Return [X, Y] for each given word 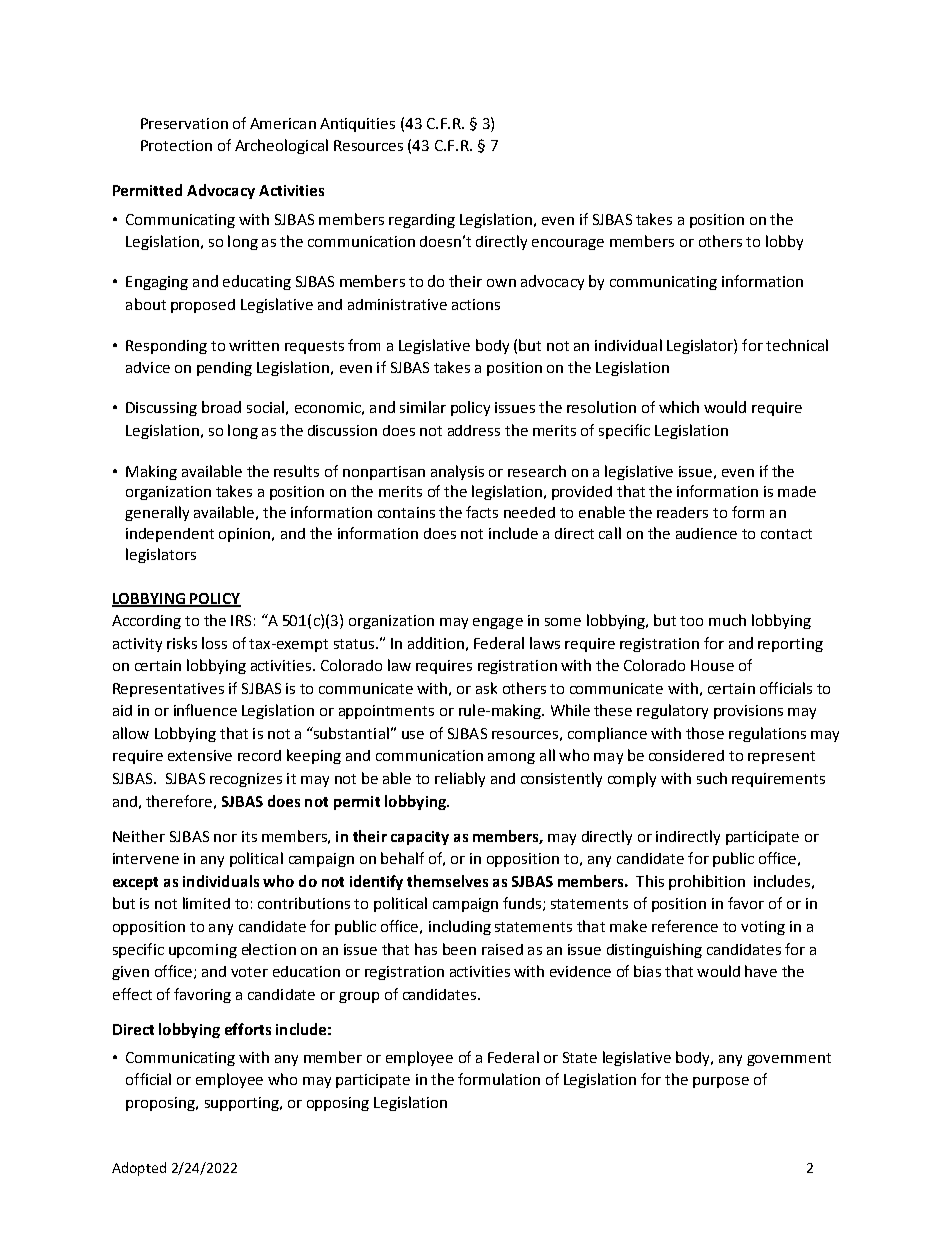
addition [436, 643]
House [712, 665]
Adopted [139, 1169]
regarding [422, 221]
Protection [176, 145]
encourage [568, 244]
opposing [338, 1104]
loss [214, 643]
